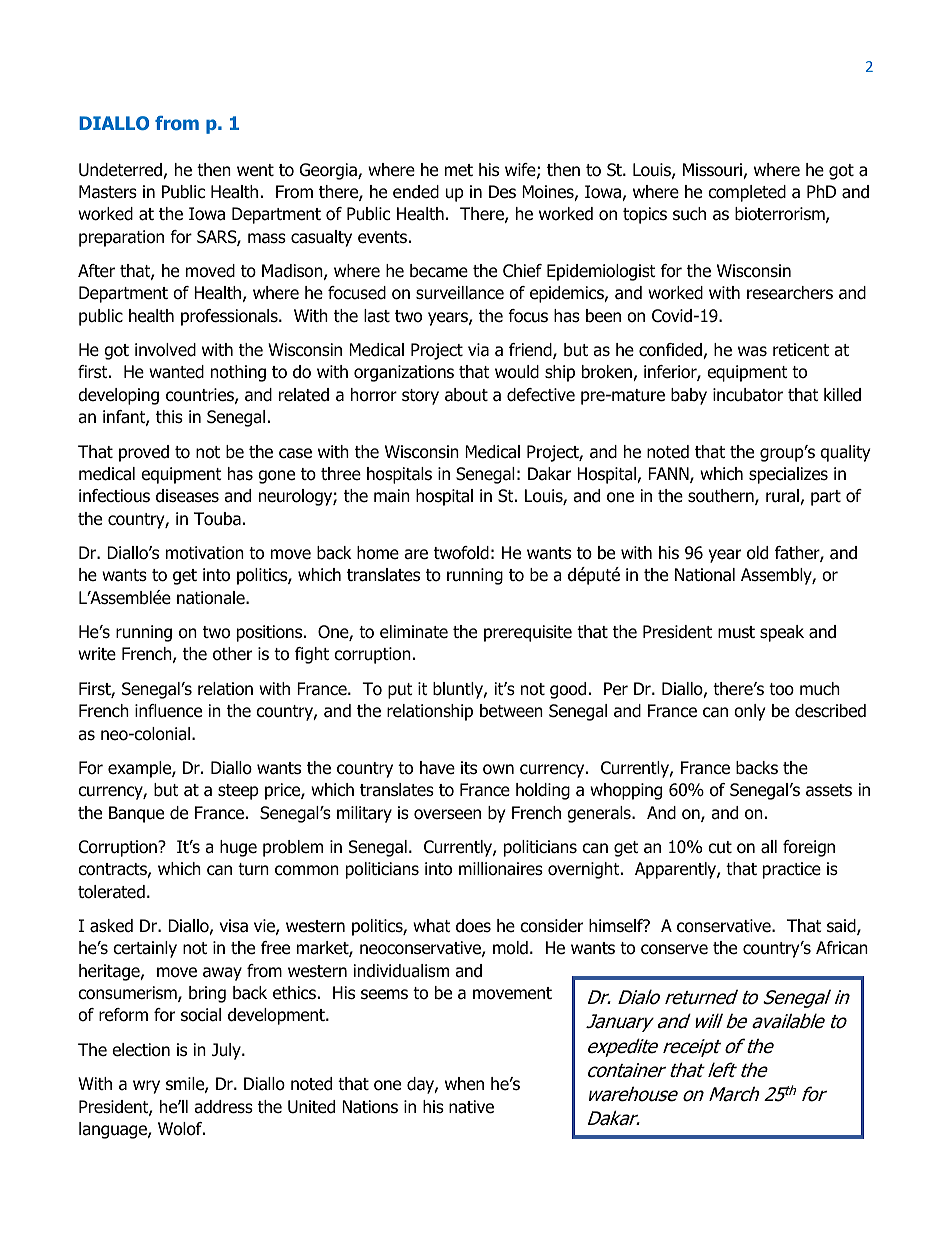 The height and width of the page is (1233, 952). What do you see at coordinates (747, 193) in the page?
I see `completed` at bounding box center [747, 193].
